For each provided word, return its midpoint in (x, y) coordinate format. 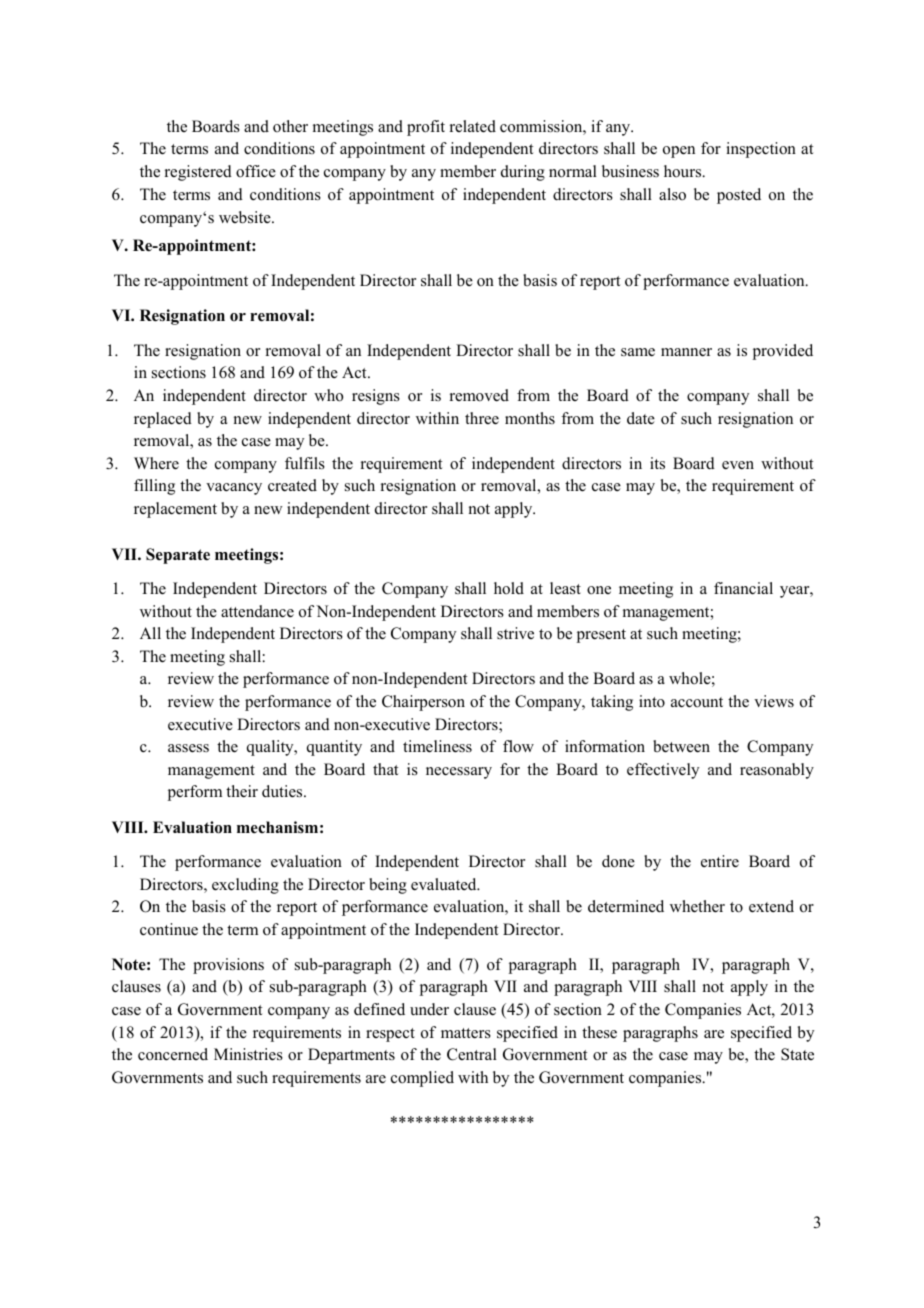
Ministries (248, 1054)
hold (509, 588)
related (473, 126)
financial (743, 588)
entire (720, 861)
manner (686, 352)
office (256, 171)
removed (479, 395)
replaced (163, 420)
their (242, 791)
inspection (761, 150)
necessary (459, 773)
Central (472, 1054)
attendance (257, 611)
